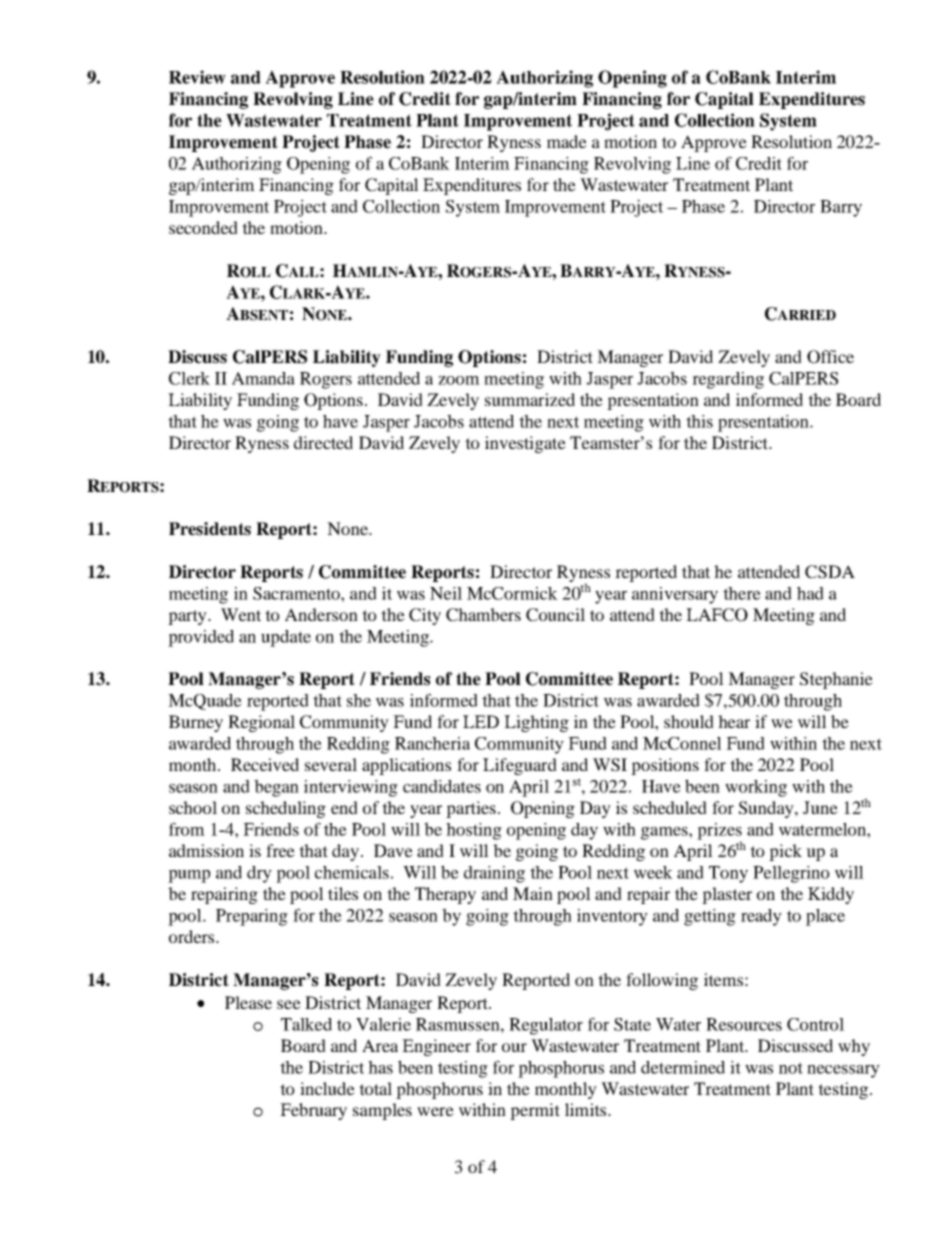 This screenshot has height=1233, width=952. I want to click on Review, so click(197, 77).
